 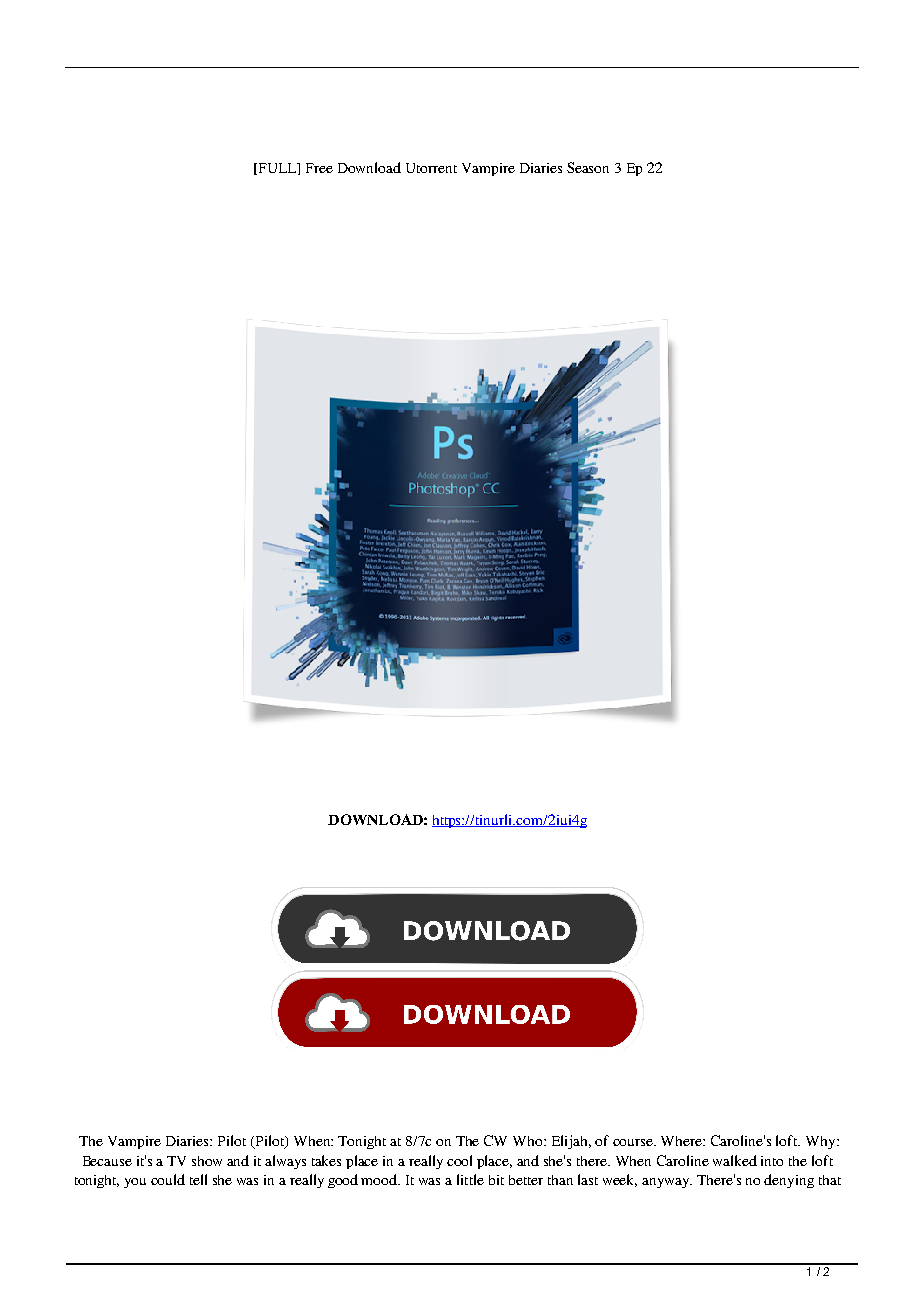 I want to click on course, so click(x=634, y=1142).
